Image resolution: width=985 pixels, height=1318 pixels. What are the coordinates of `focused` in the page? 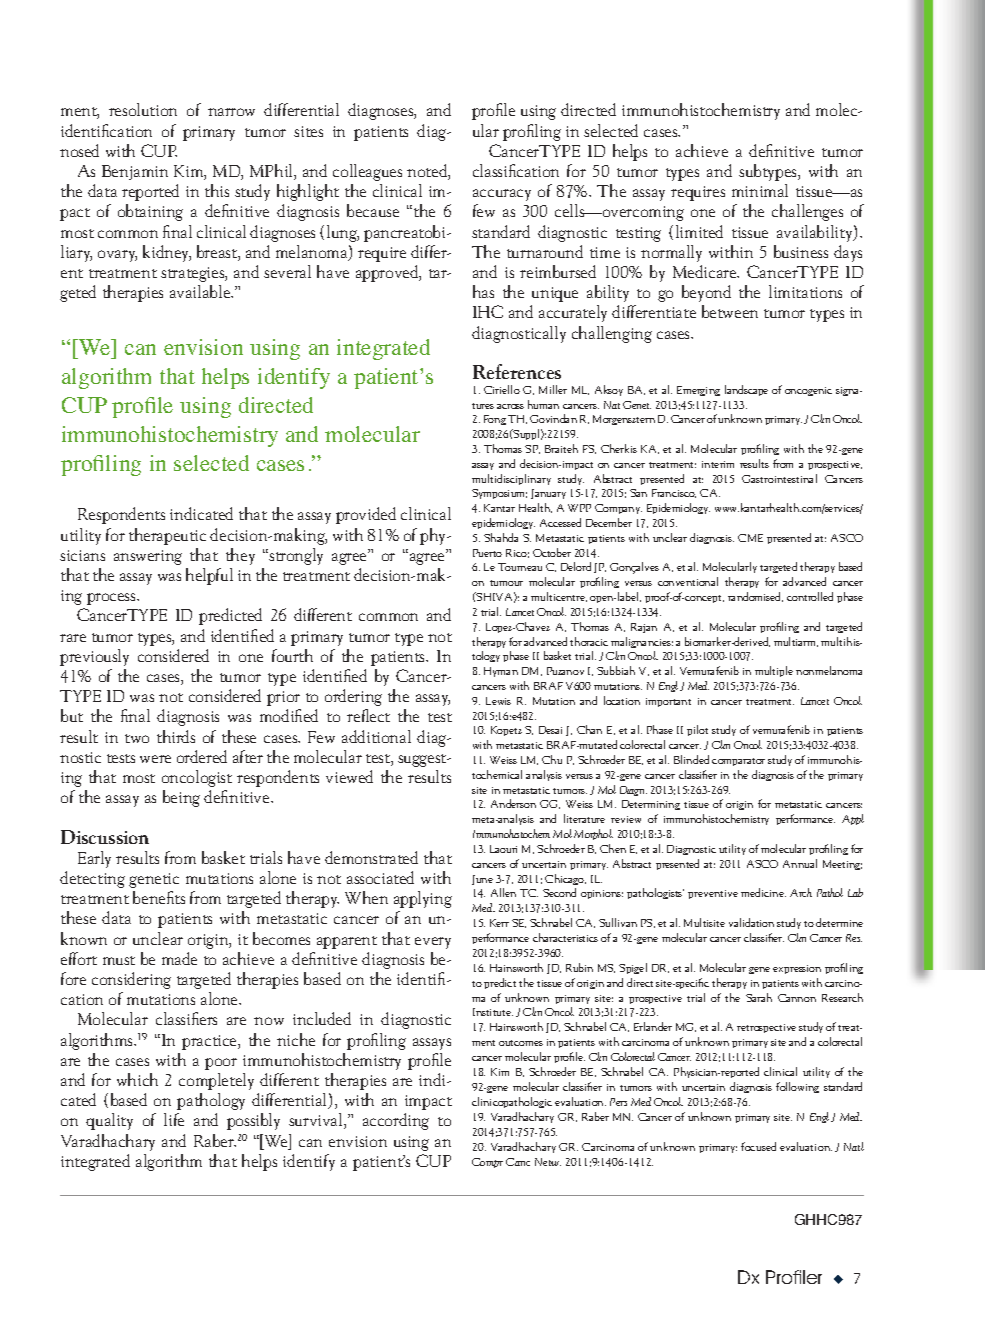 It's located at (758, 1146).
